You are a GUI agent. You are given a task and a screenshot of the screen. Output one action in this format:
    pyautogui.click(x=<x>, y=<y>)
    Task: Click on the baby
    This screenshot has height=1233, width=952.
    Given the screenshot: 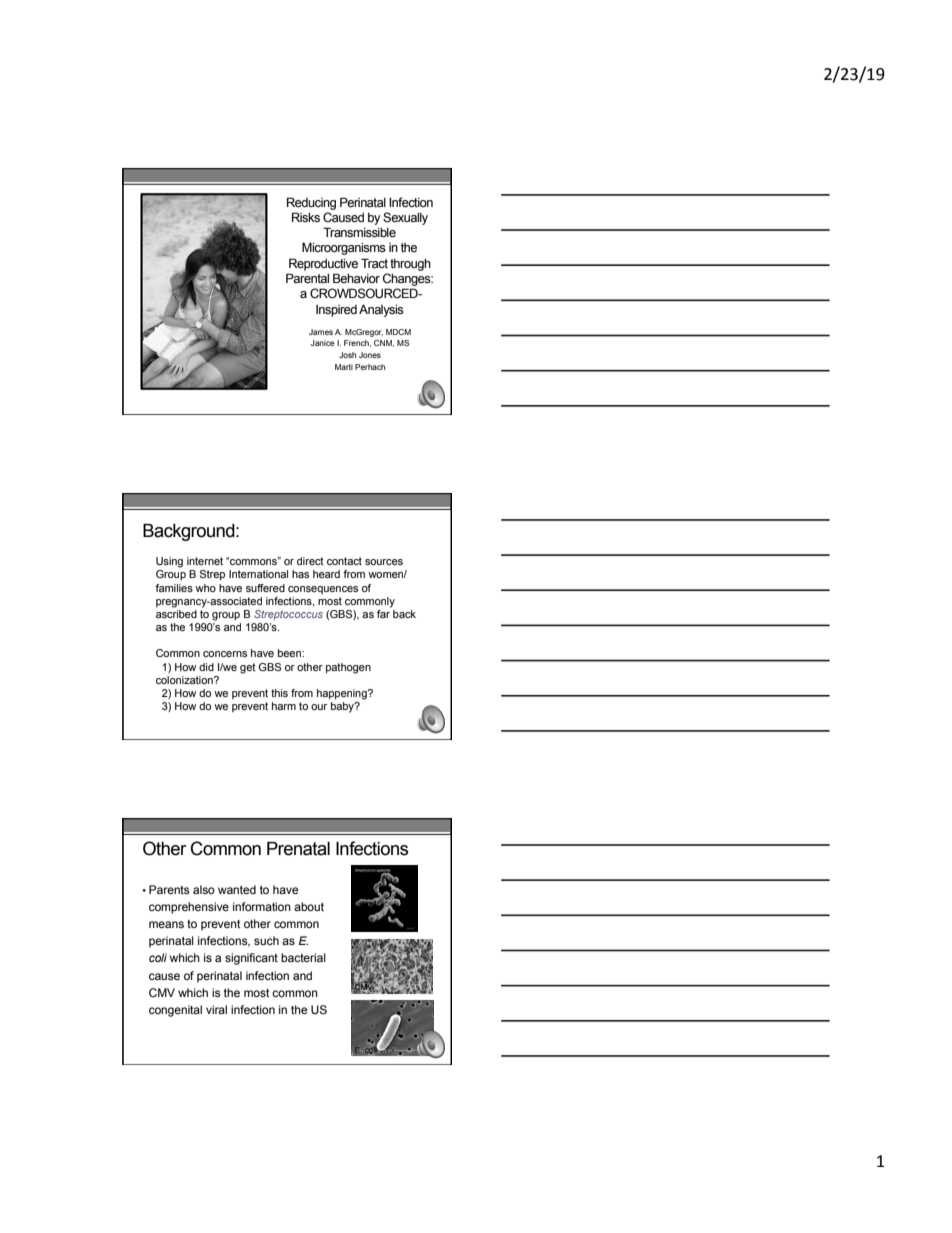 What is the action you would take?
    pyautogui.click(x=343, y=707)
